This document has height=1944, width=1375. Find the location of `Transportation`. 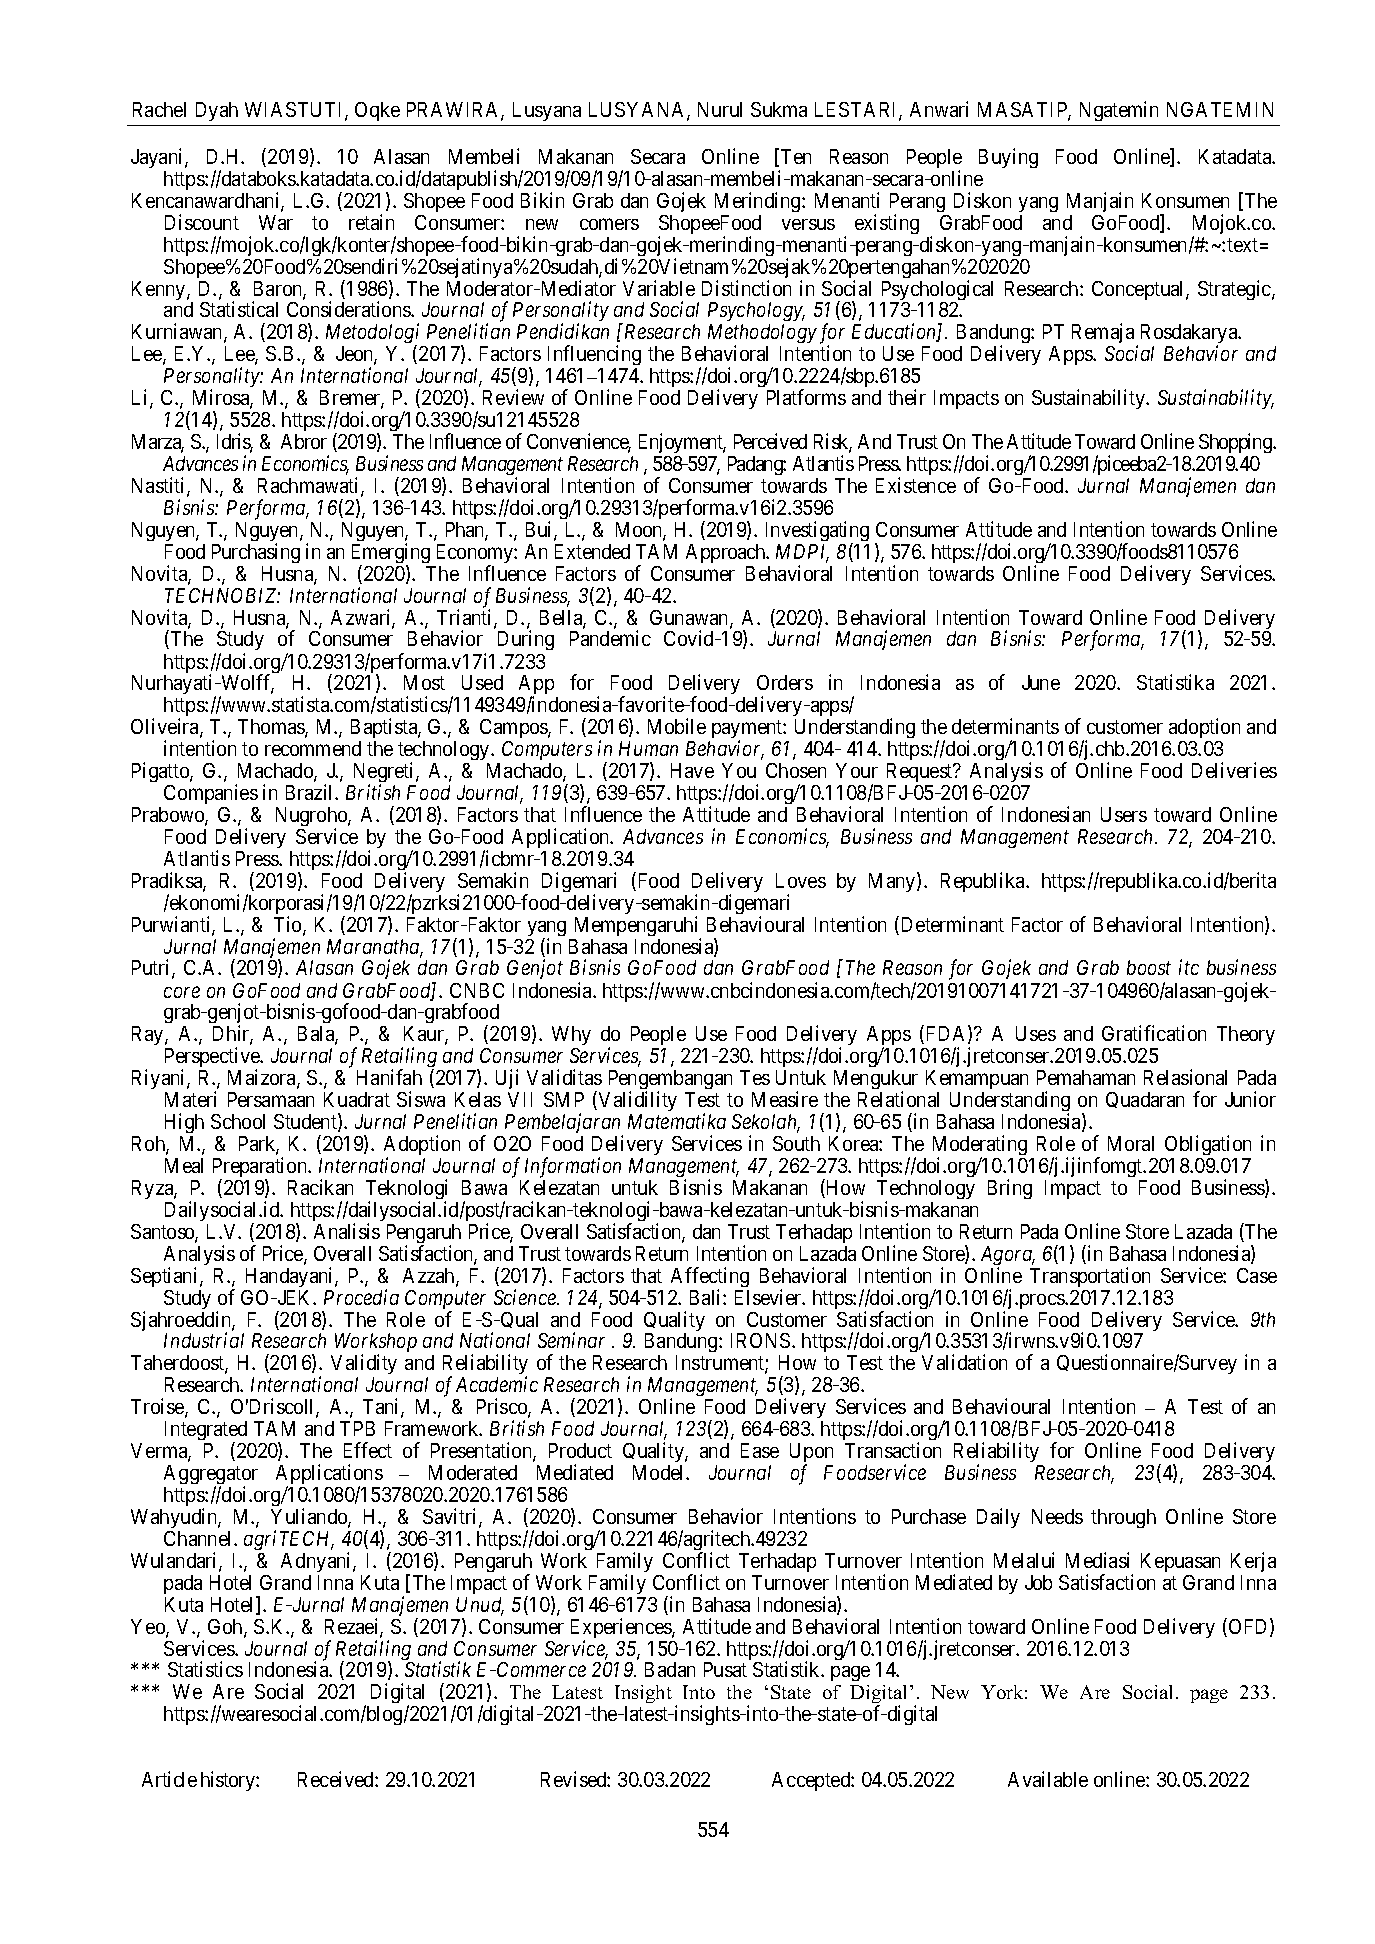

Transportation is located at coordinates (1090, 1277).
